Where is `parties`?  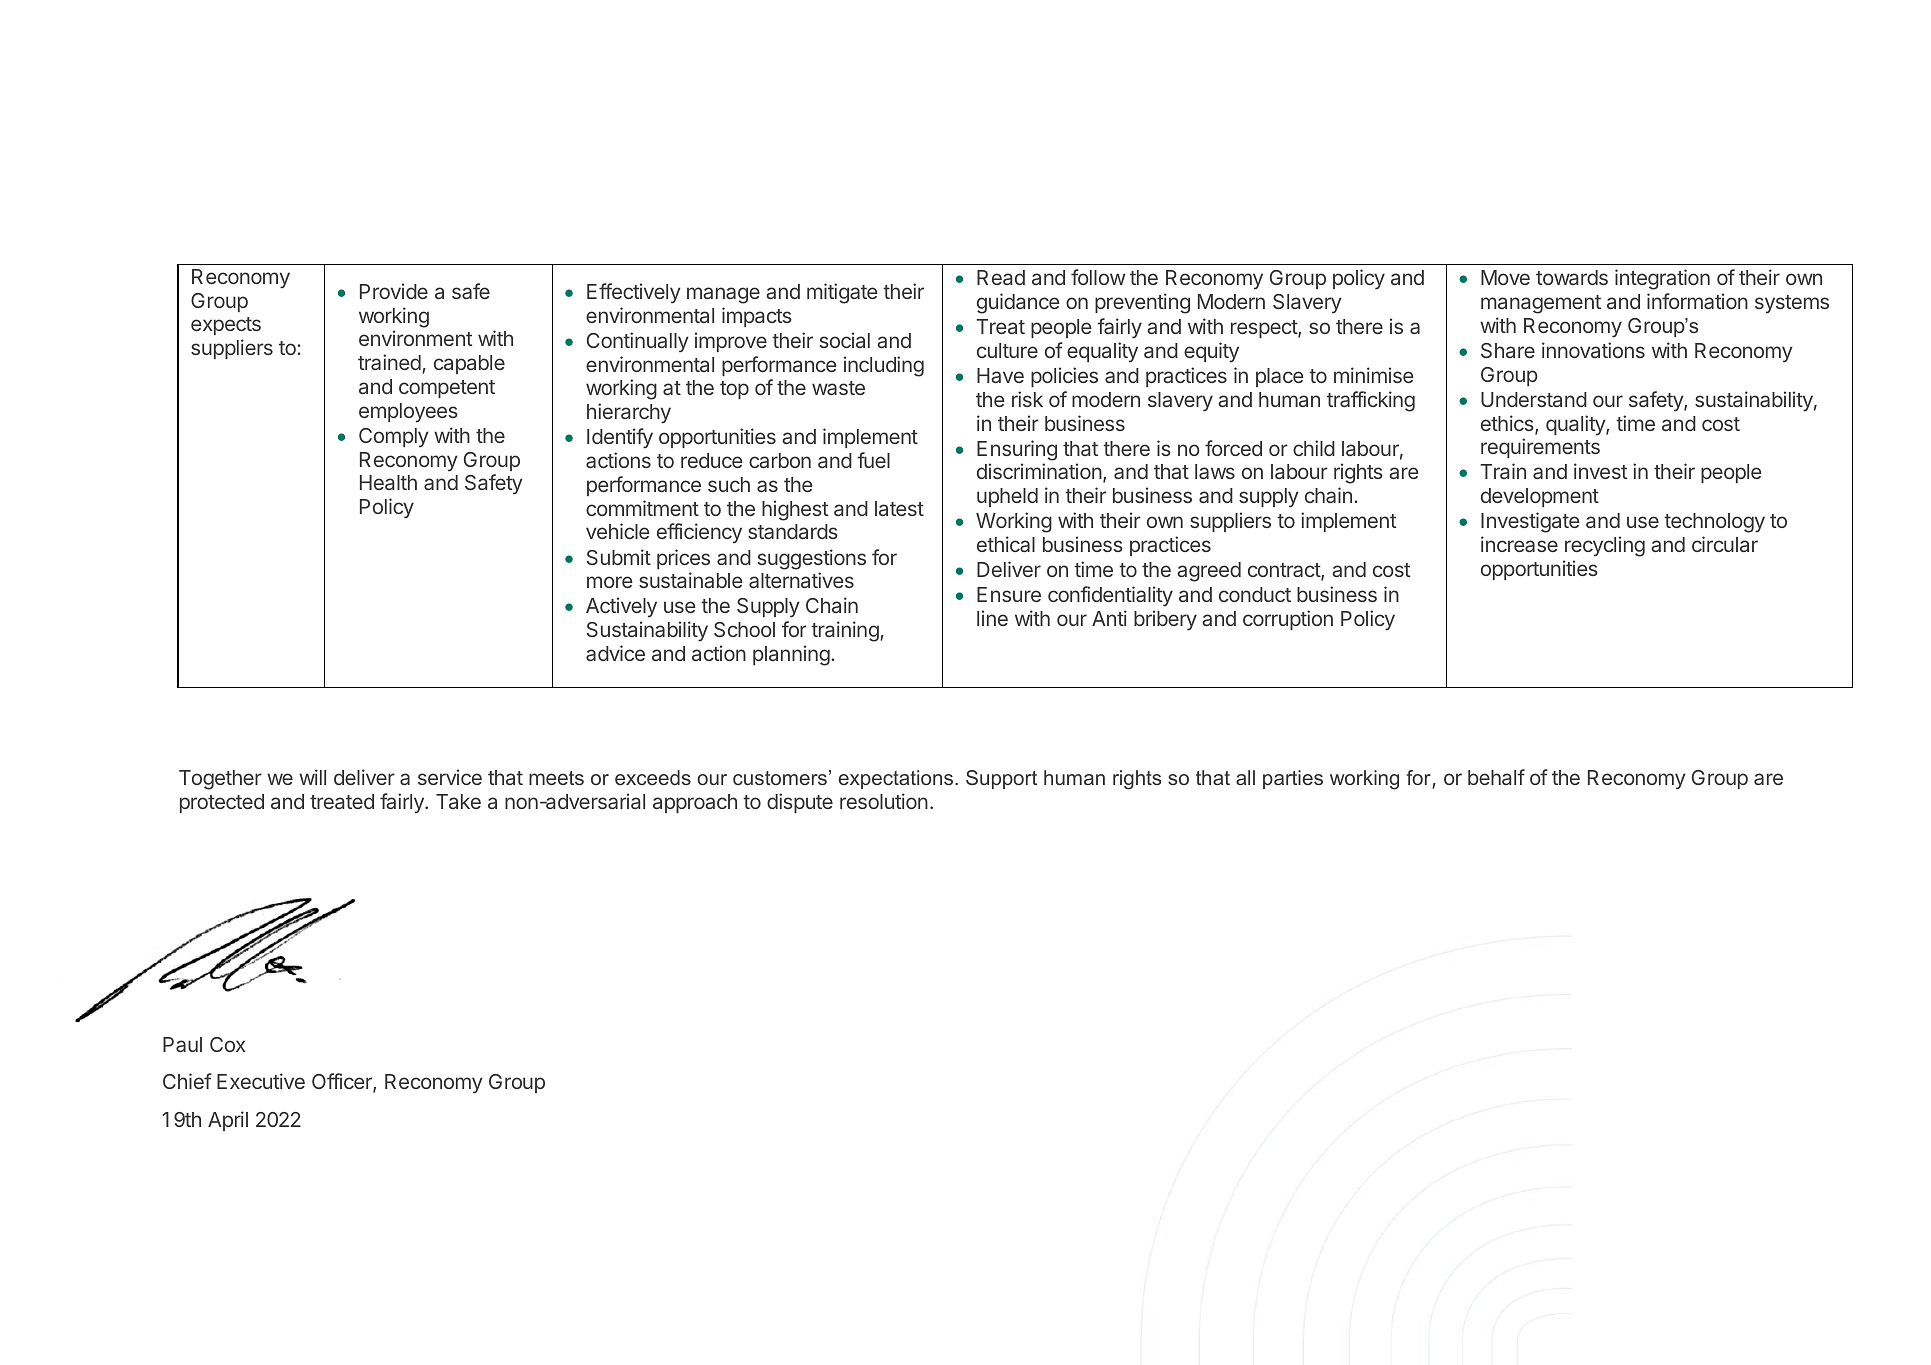
parties is located at coordinates (1293, 779).
